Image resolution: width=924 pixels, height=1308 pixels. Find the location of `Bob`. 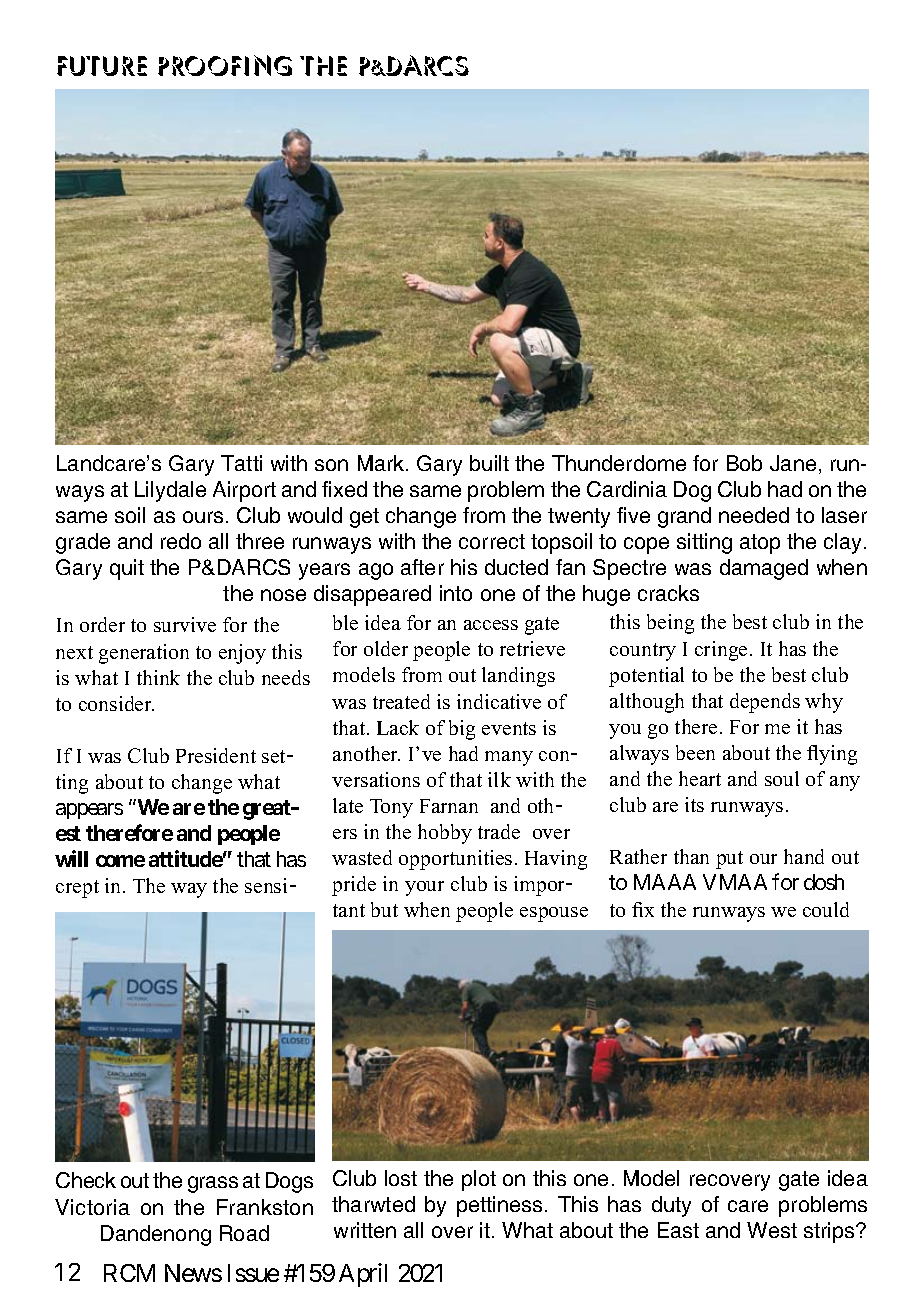

Bob is located at coordinates (744, 463).
